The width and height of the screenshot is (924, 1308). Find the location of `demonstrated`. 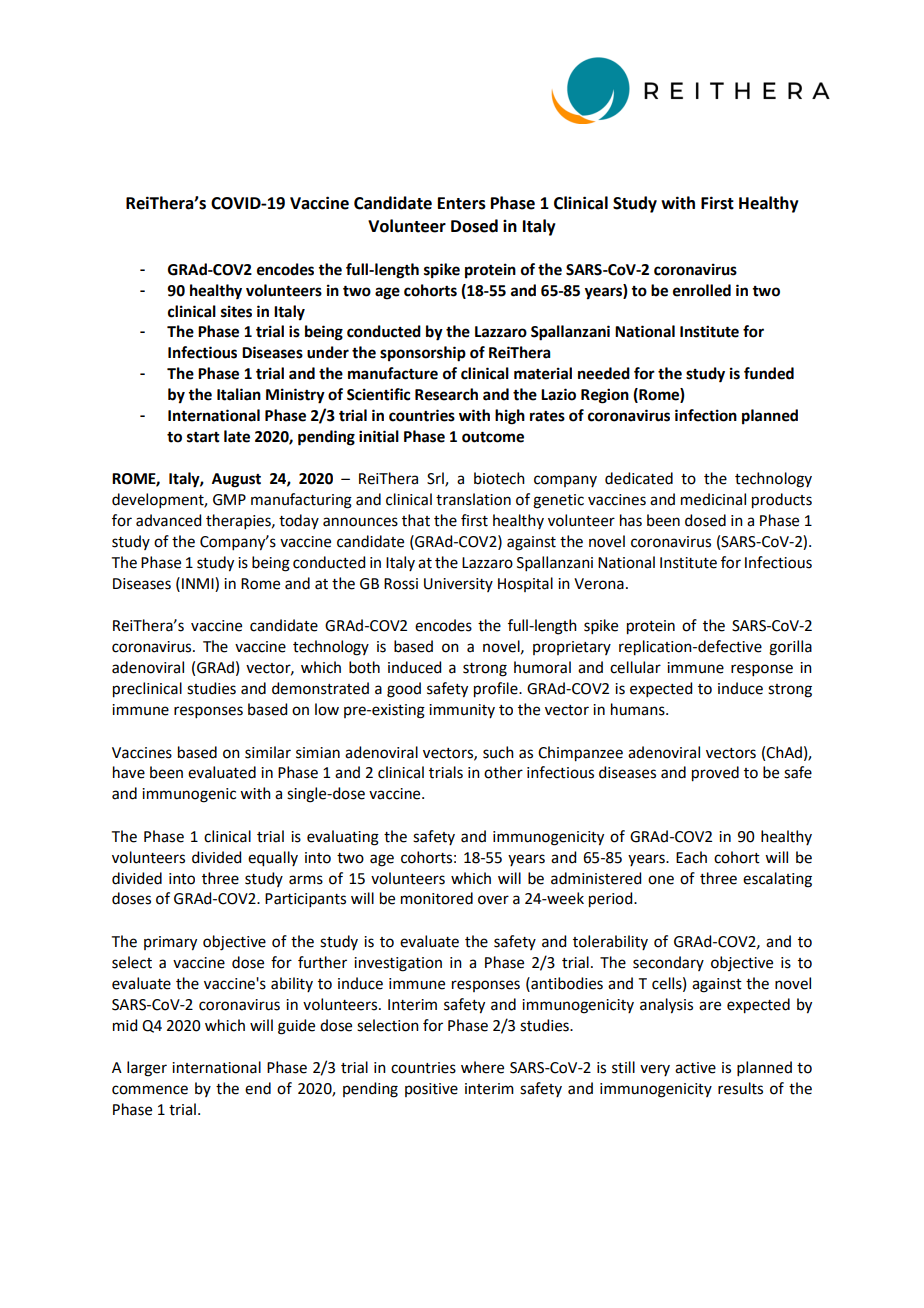

demonstrated is located at coordinates (320, 688).
